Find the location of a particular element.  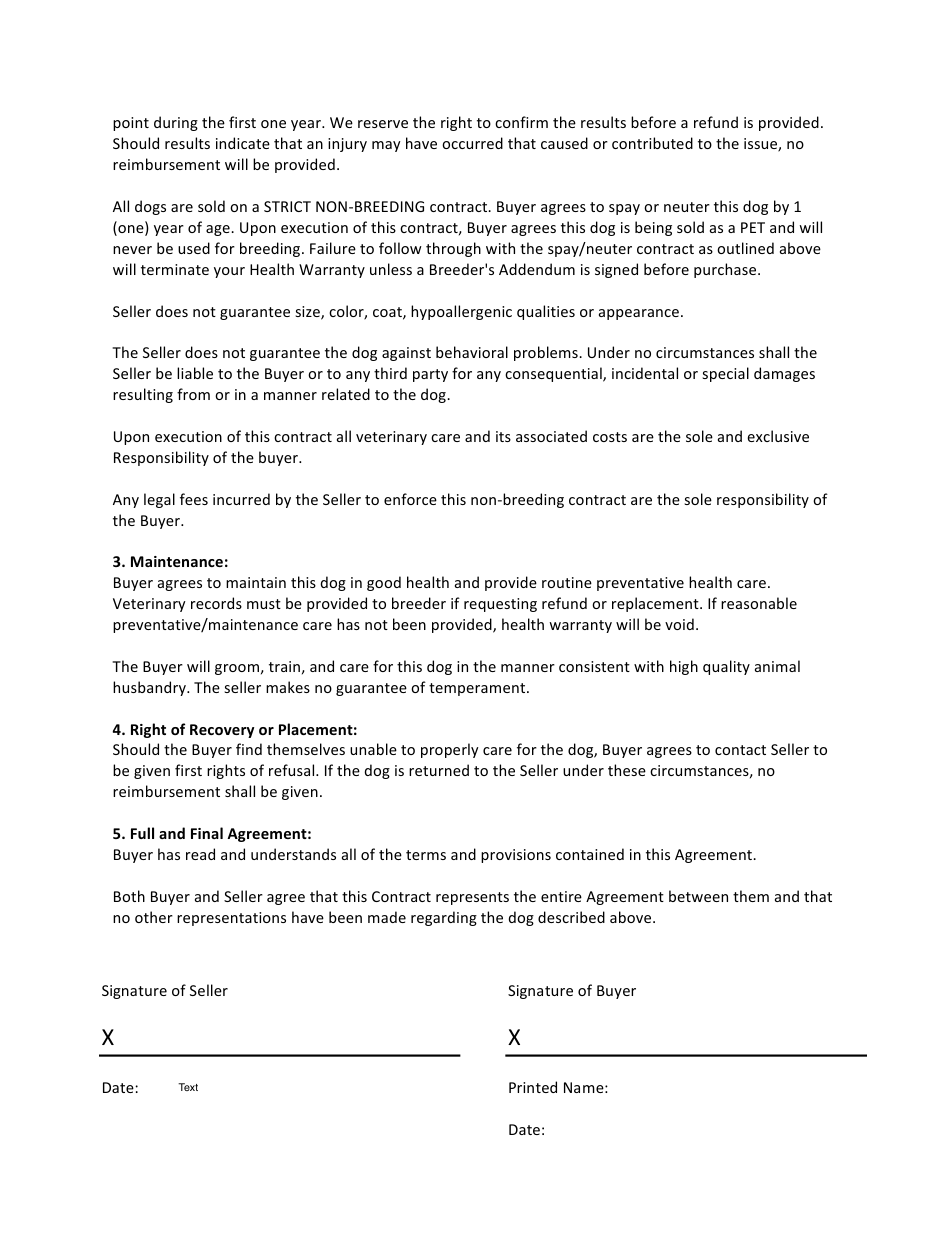

fees is located at coordinates (194, 499).
